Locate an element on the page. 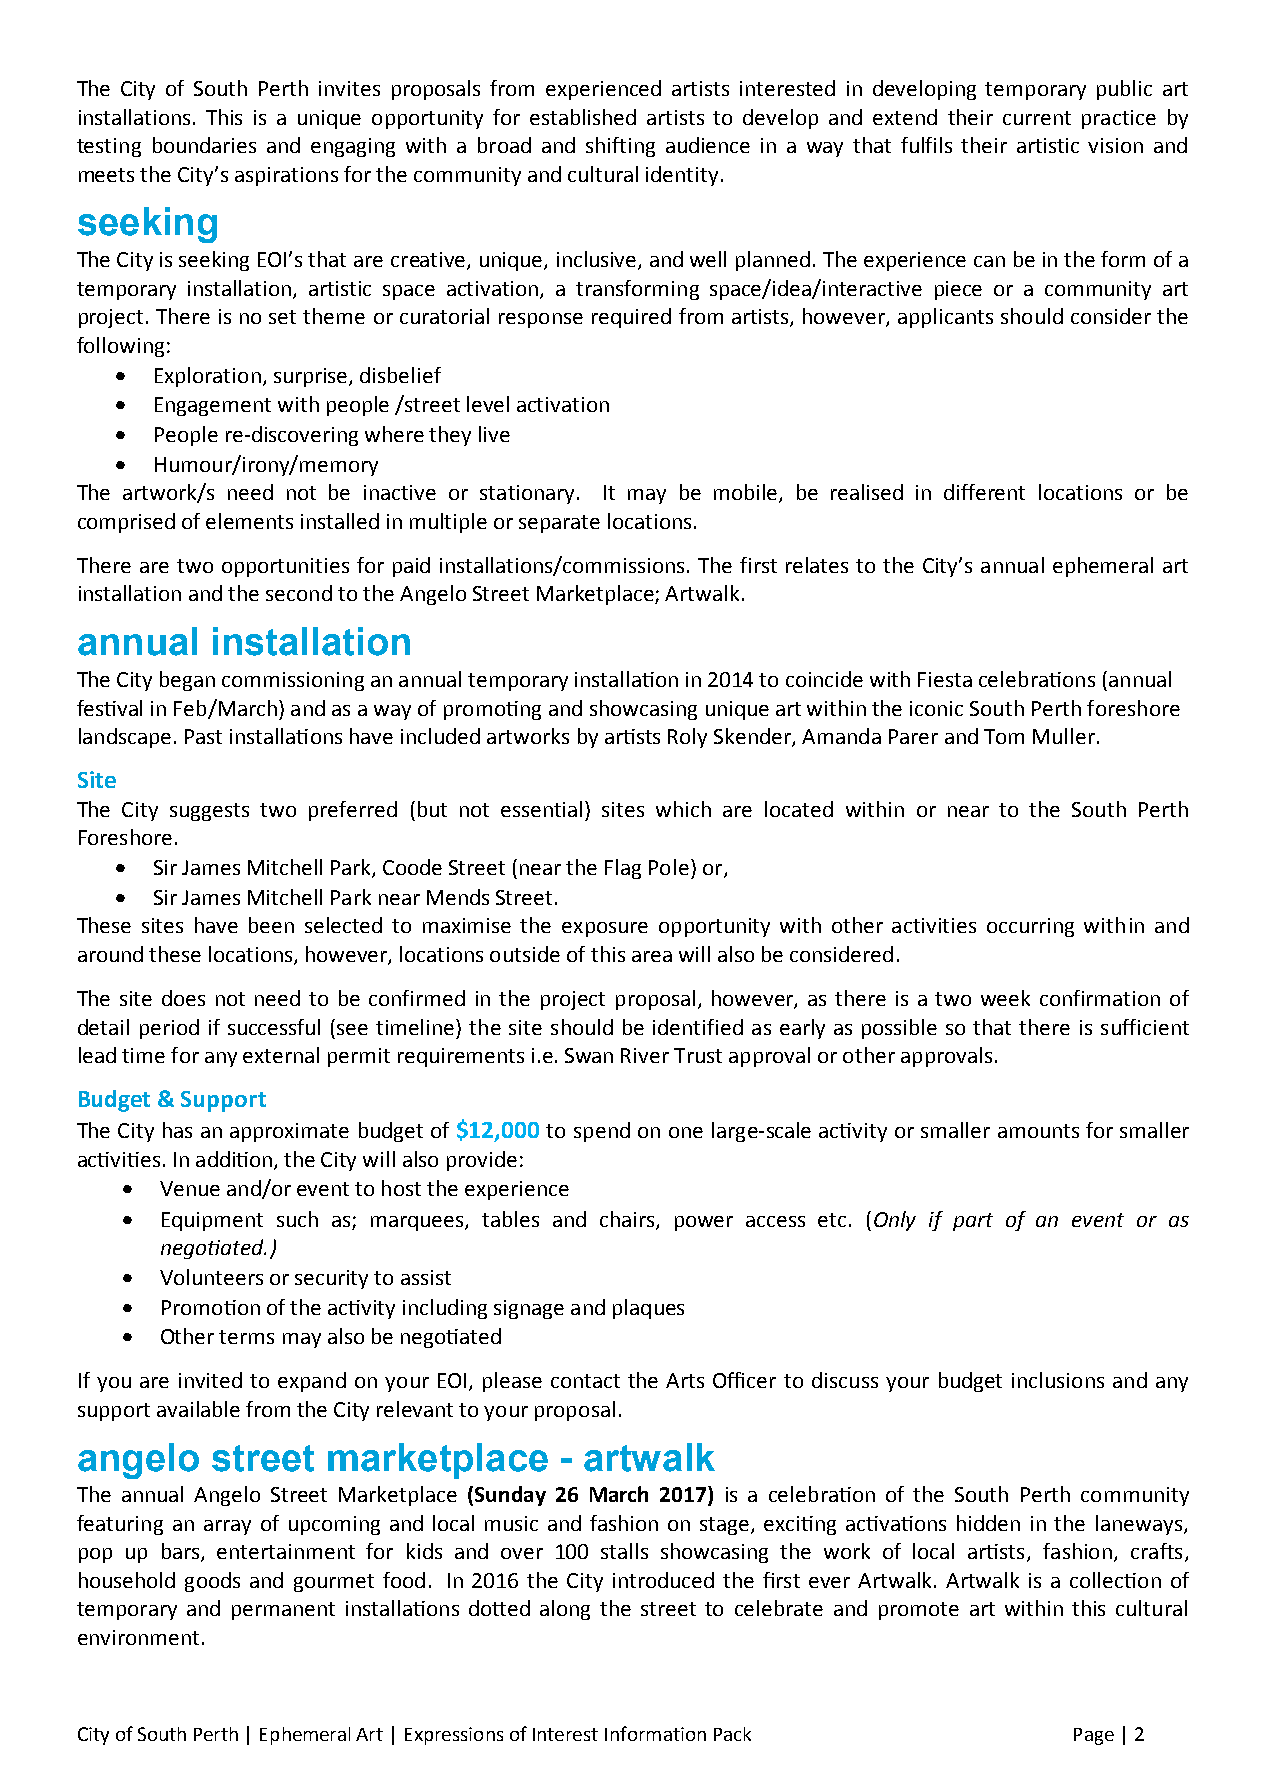  elements is located at coordinates (249, 521).
